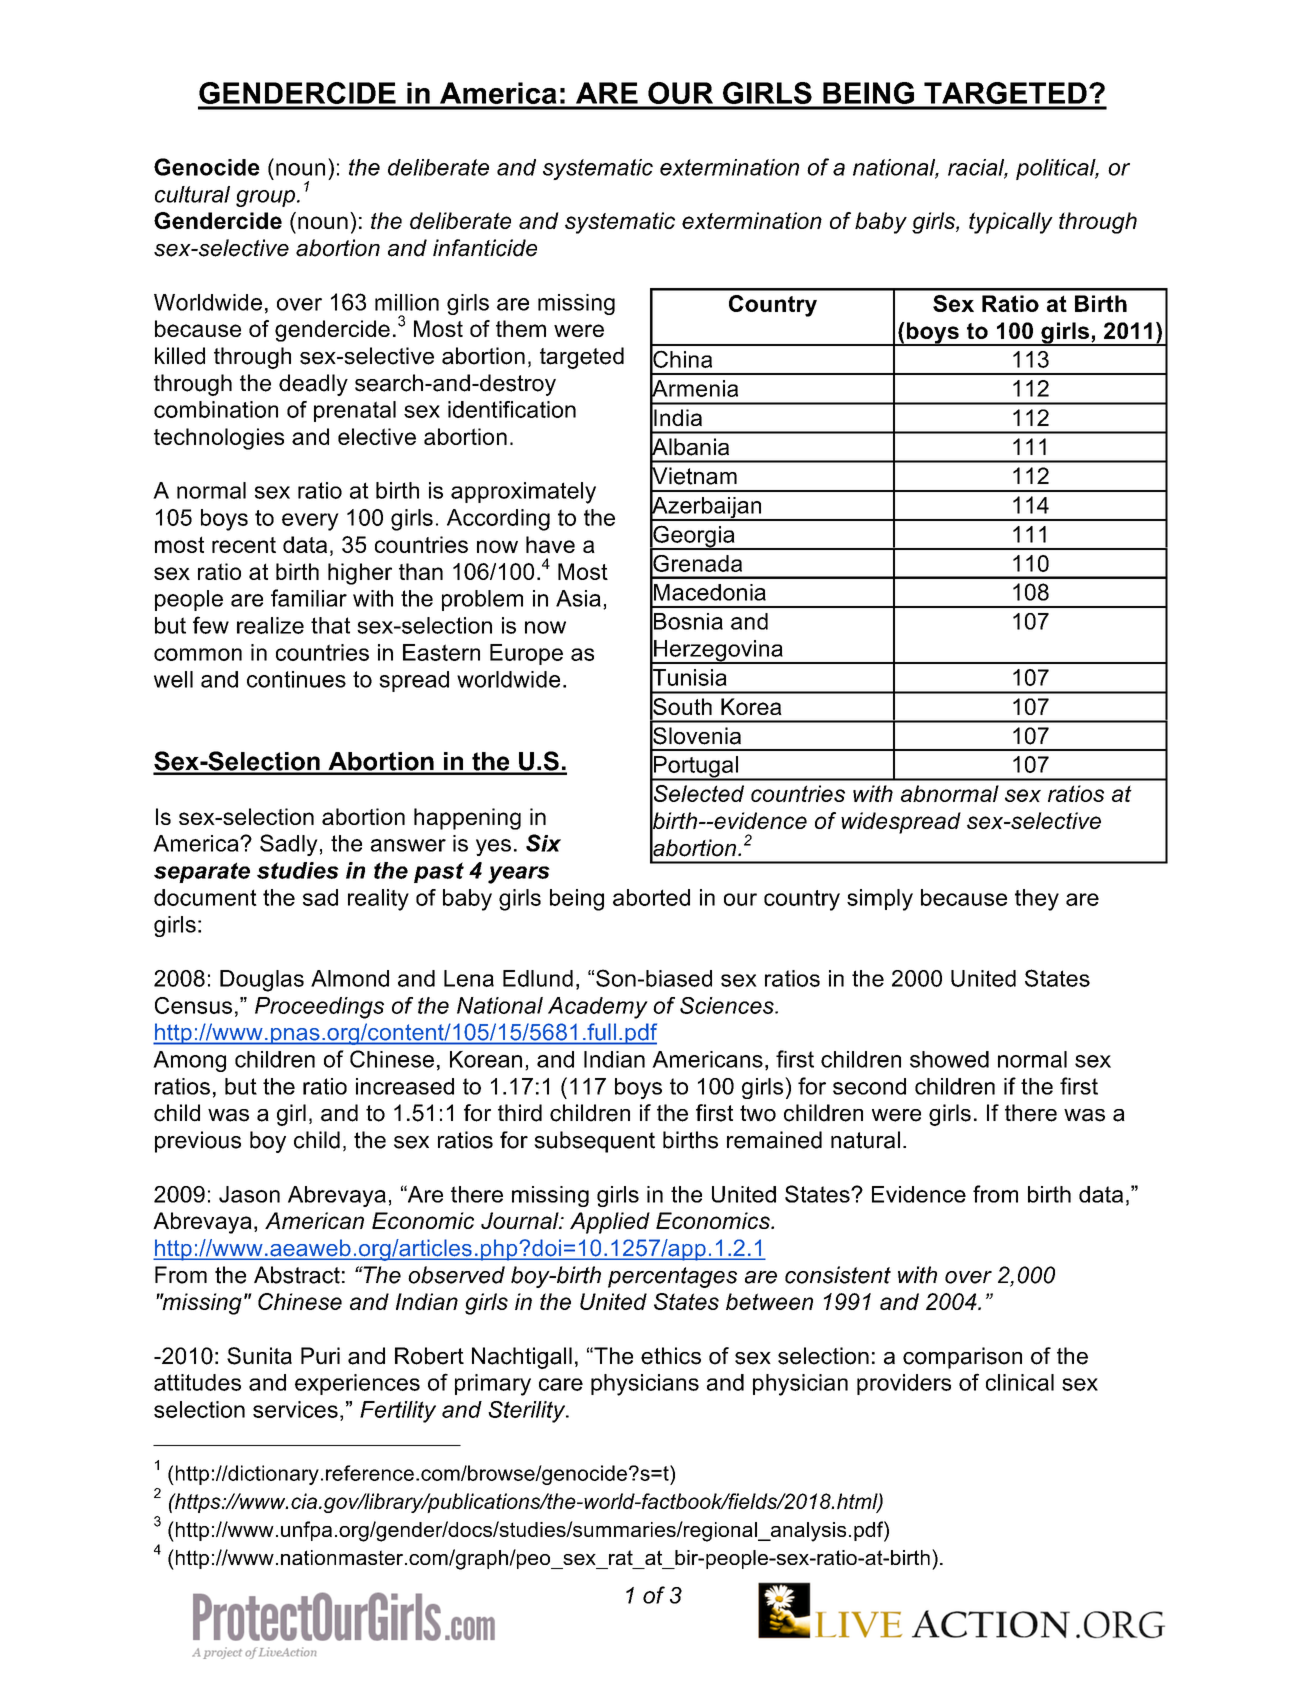  I want to click on realize, so click(270, 625).
